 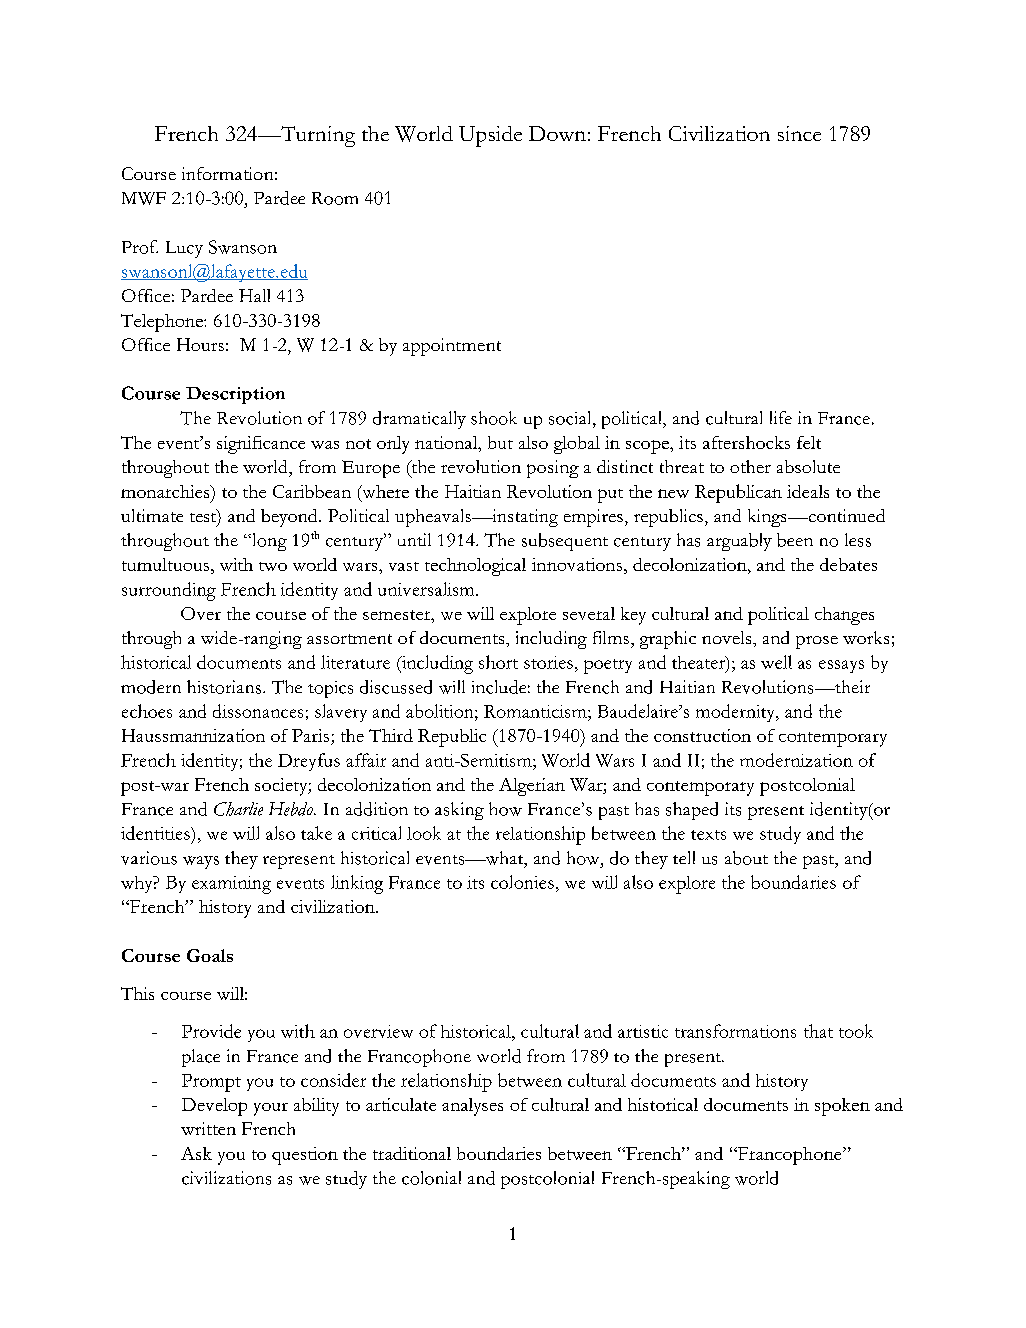 I want to click on written, so click(x=208, y=1128).
